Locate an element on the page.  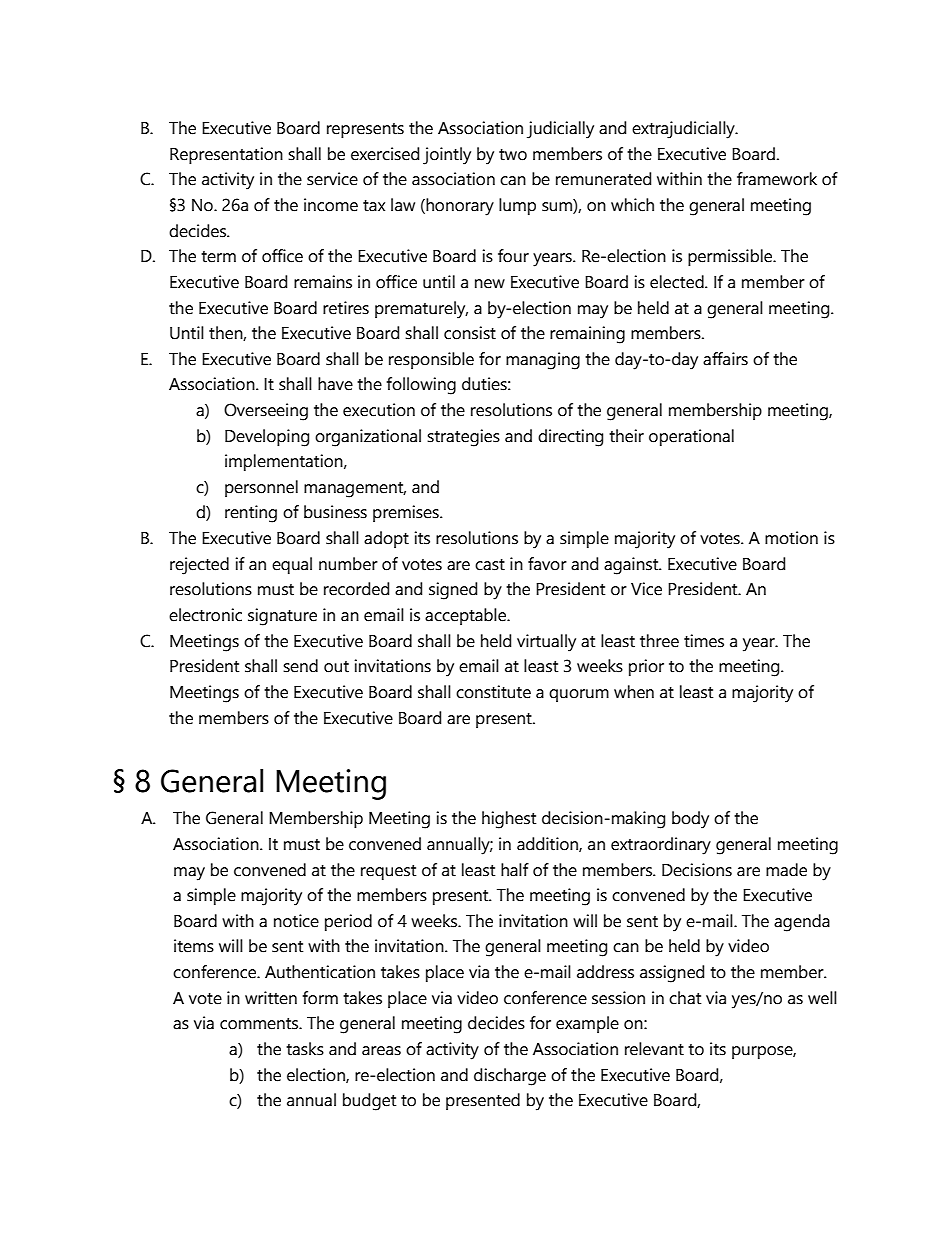
framework is located at coordinates (777, 179).
